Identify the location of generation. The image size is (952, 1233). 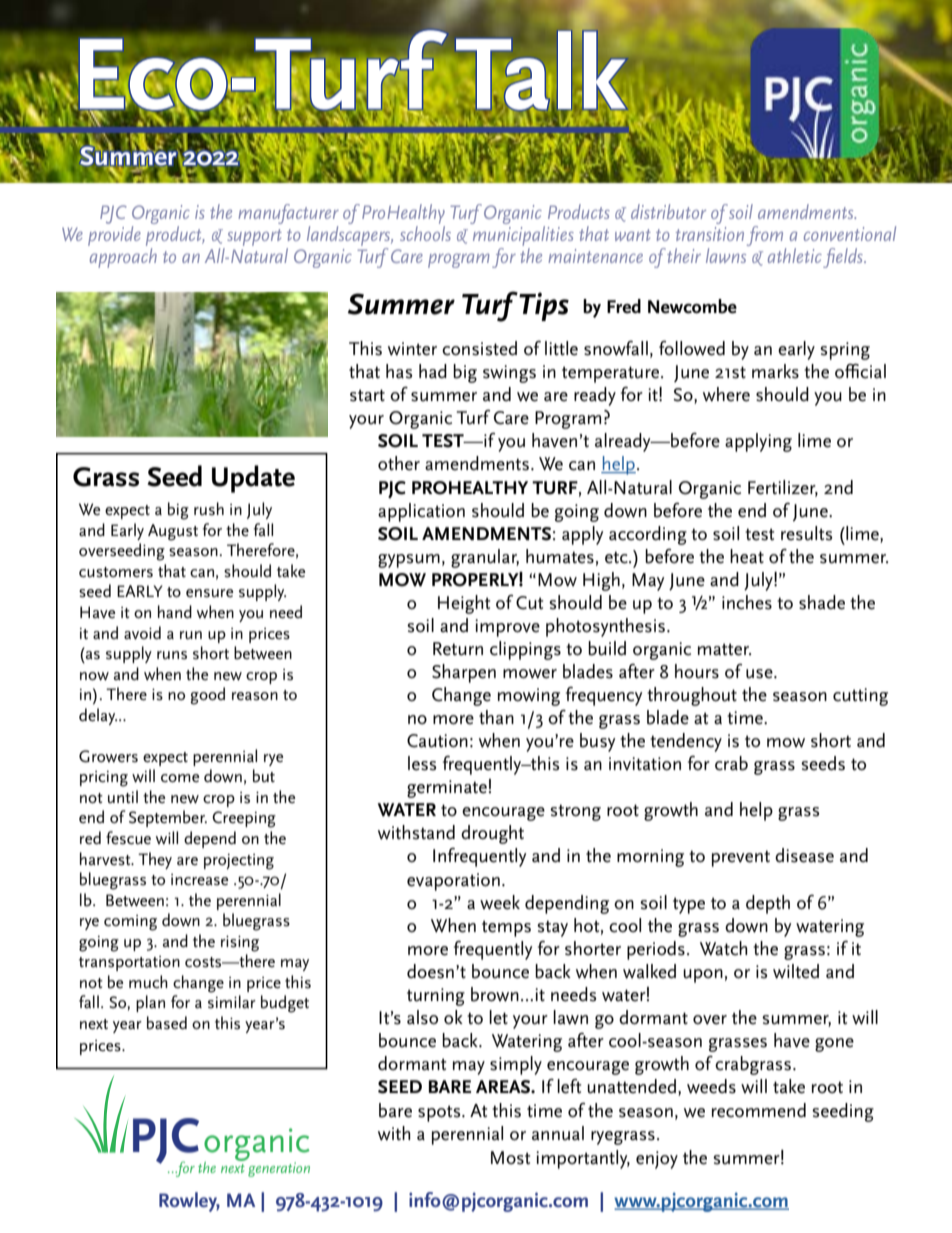
(279, 1169).
